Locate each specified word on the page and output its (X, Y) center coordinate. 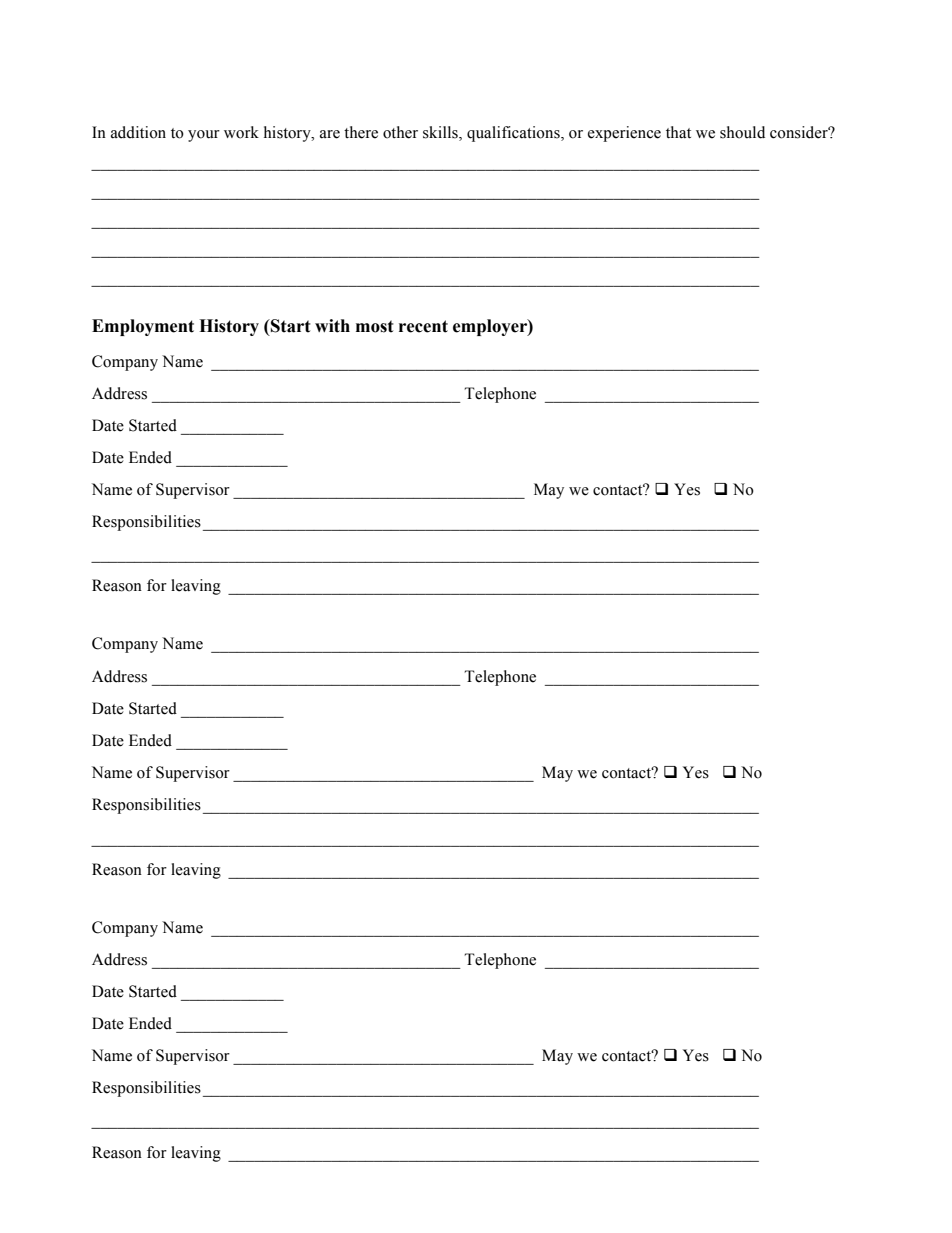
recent (423, 326)
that (678, 132)
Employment (143, 327)
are (330, 134)
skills (441, 133)
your (204, 136)
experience (624, 134)
